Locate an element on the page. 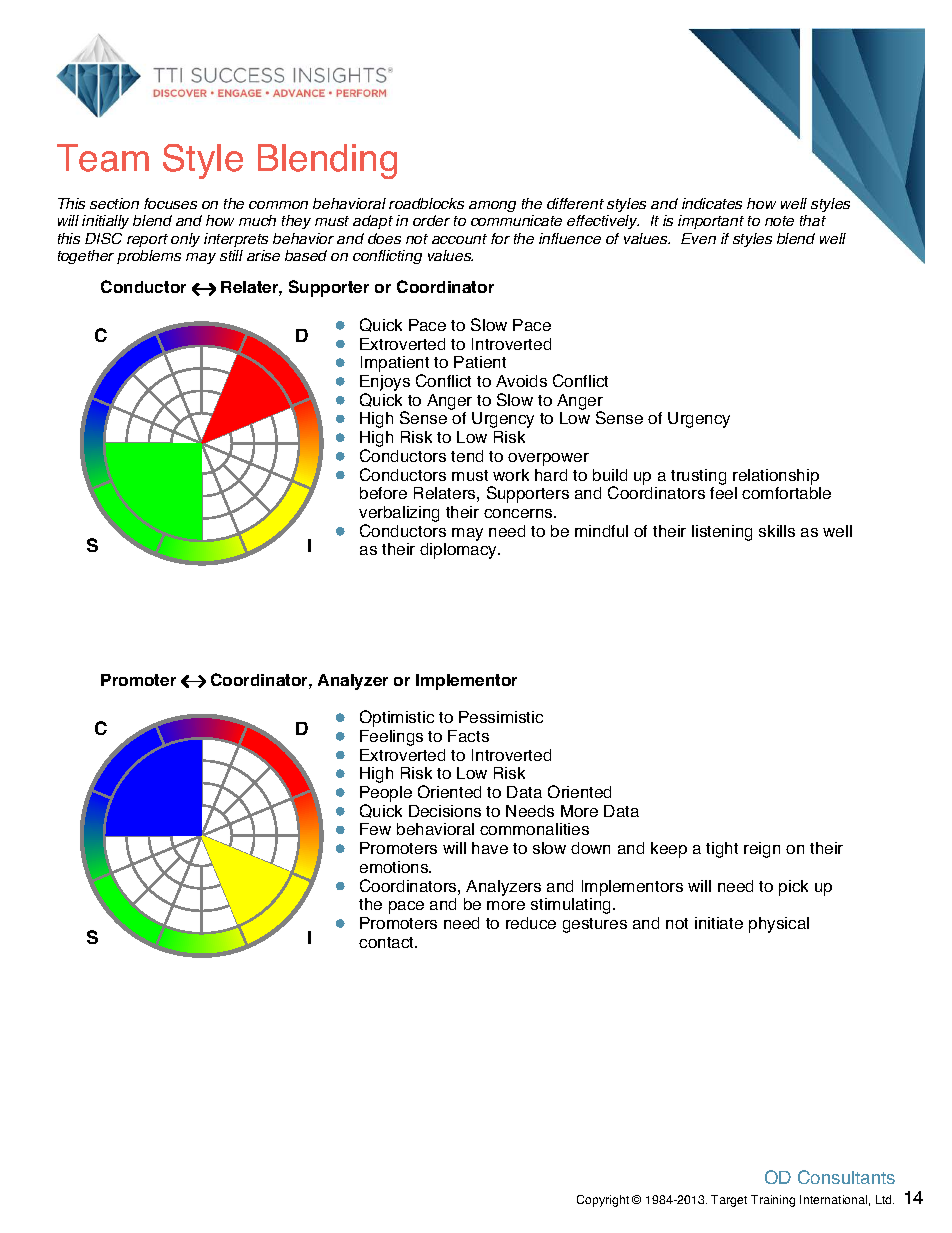 The height and width of the image is (1233, 952). among is located at coordinates (492, 206).
